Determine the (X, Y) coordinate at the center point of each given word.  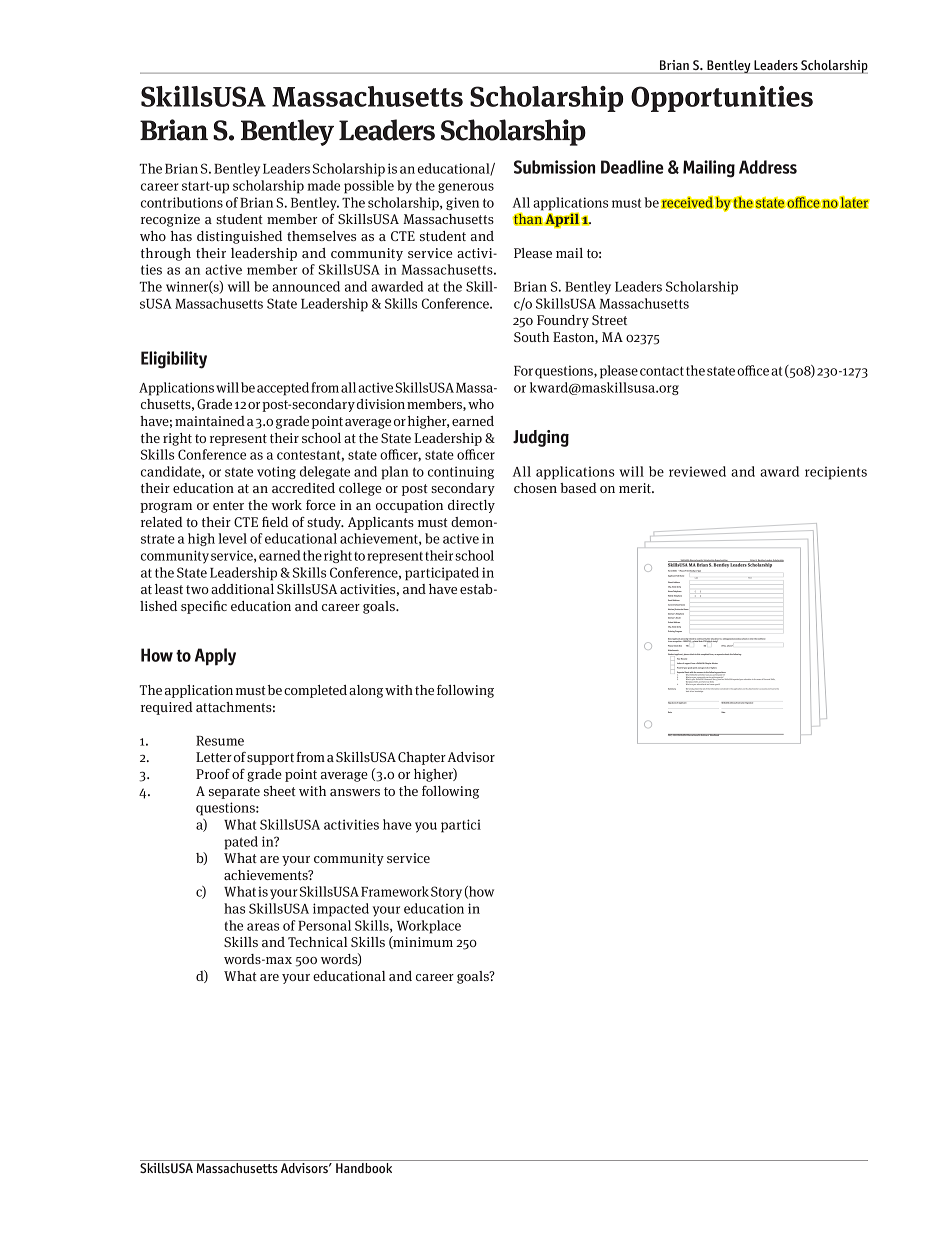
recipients (836, 473)
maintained (210, 421)
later (854, 202)
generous (466, 188)
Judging (541, 438)
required (167, 708)
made (323, 185)
